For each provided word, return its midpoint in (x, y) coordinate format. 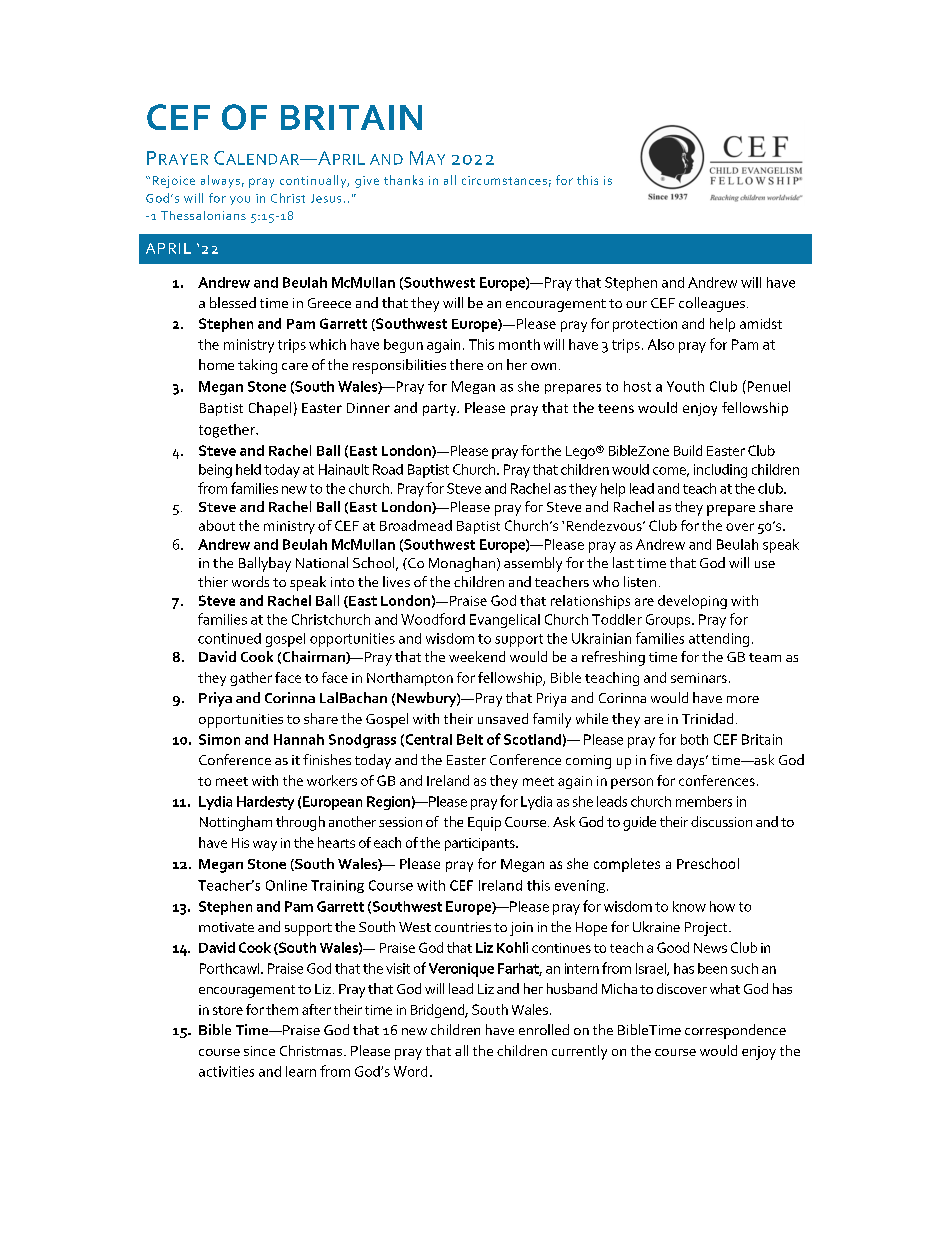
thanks (403, 180)
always (220, 181)
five (661, 759)
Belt (470, 739)
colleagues (712, 304)
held (248, 469)
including (720, 471)
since (259, 1051)
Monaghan (462, 564)
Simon (219, 739)
